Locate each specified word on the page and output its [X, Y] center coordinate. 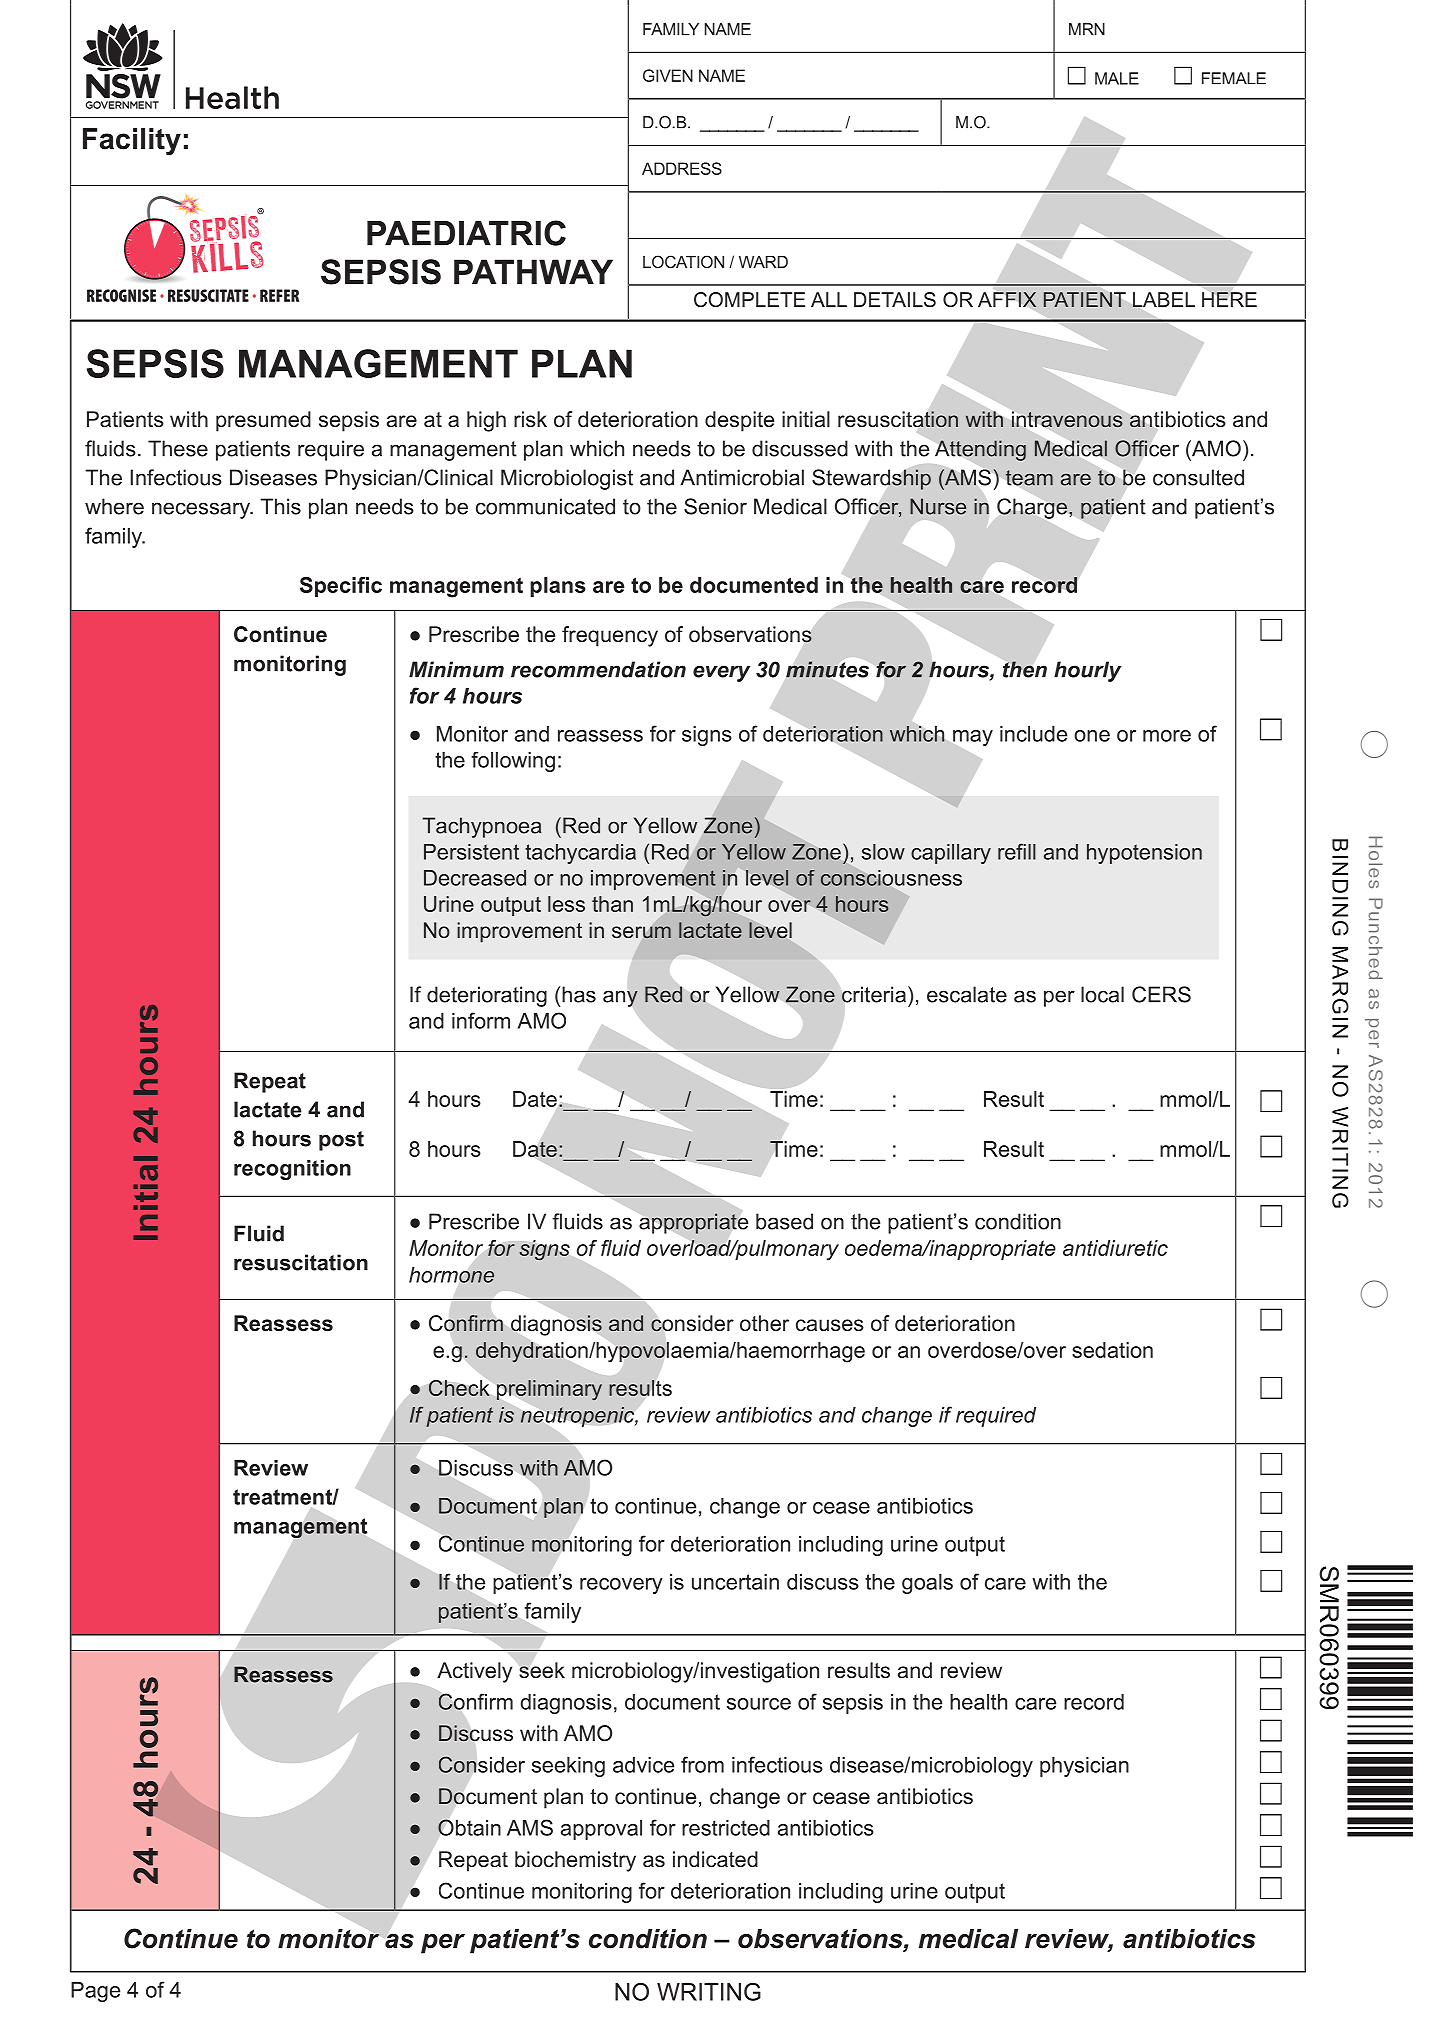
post [341, 1141]
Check [459, 1388]
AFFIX [1007, 299]
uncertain [735, 1582]
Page [95, 1992]
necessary [202, 510]
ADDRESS [682, 168]
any [620, 998]
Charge [1032, 508]
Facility [132, 141]
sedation [1112, 1350]
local [1102, 994]
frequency [610, 636]
